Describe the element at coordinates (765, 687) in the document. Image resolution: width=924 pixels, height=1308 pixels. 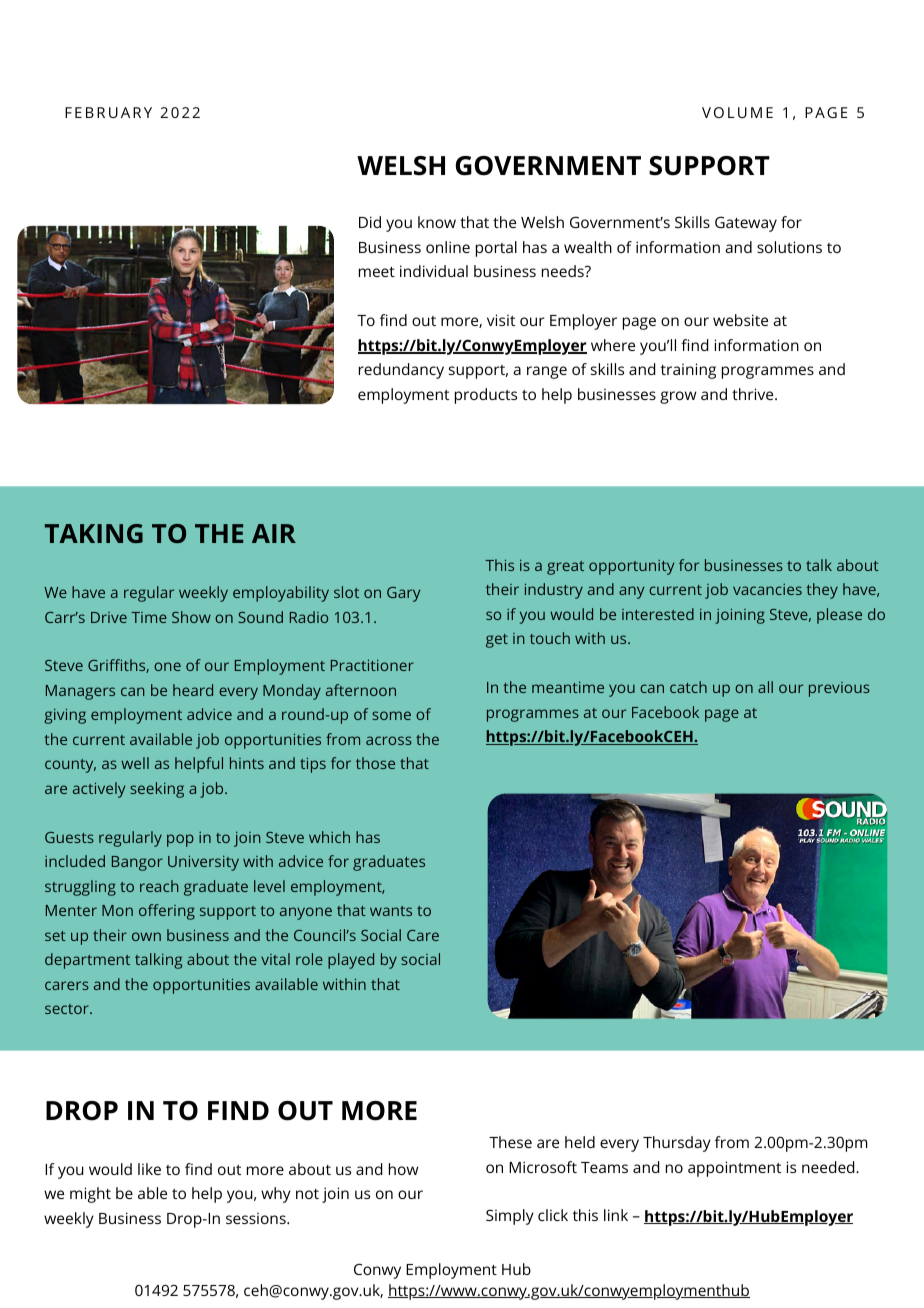
I see `all` at that location.
